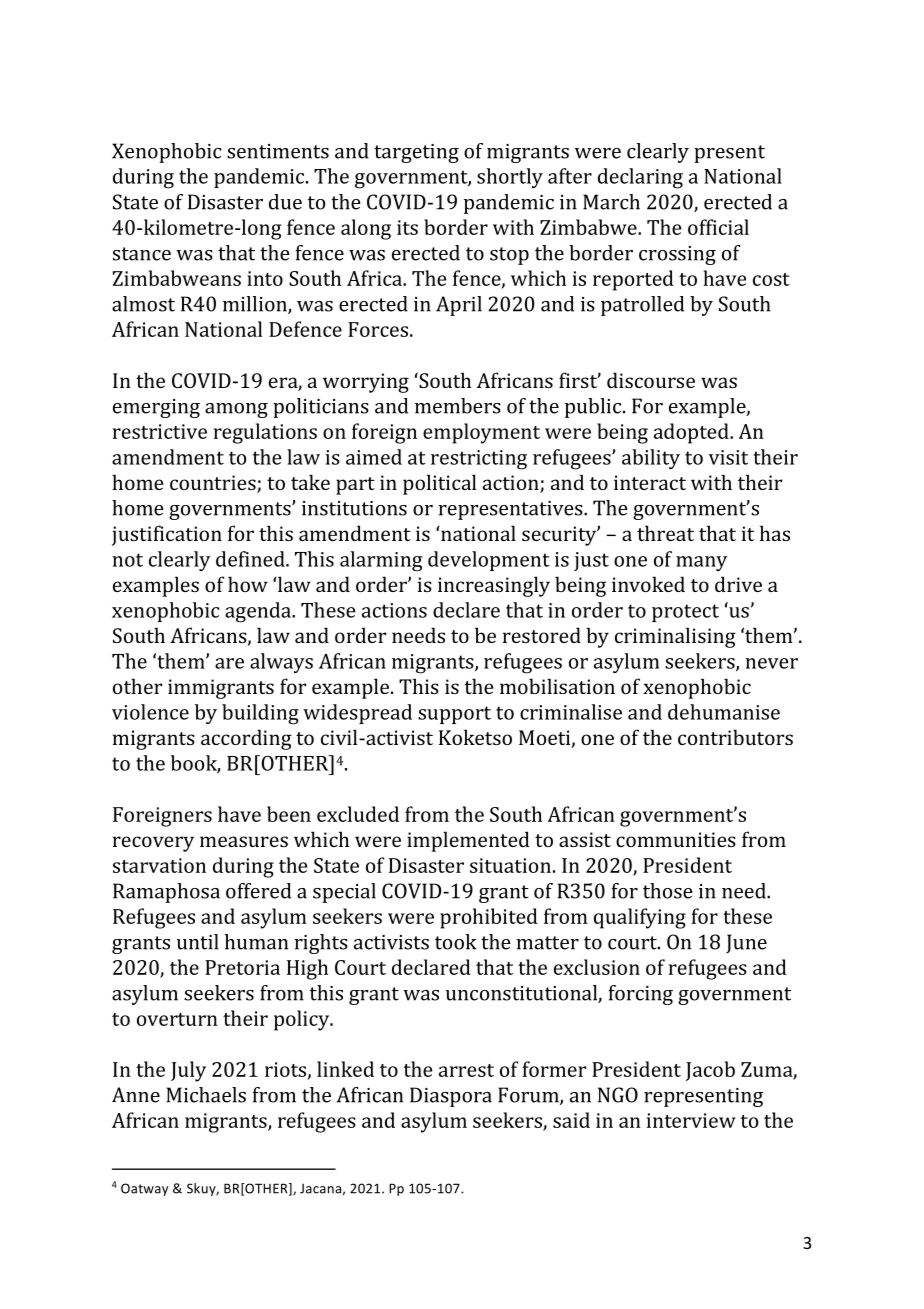  Describe the element at coordinates (640, 178) in the screenshot. I see `declaring` at that location.
